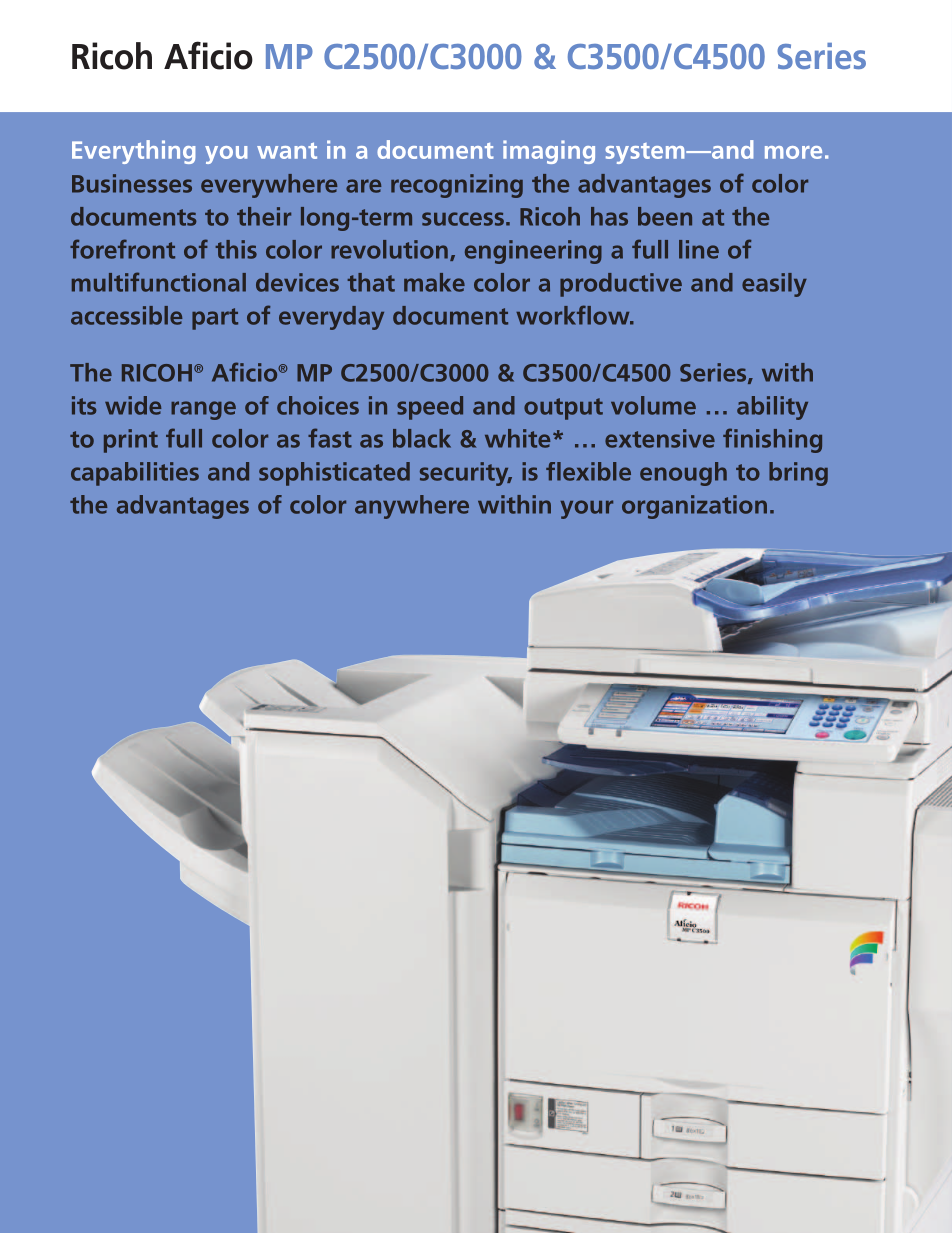  Describe the element at coordinates (457, 186) in the screenshot. I see `recognizing` at that location.
